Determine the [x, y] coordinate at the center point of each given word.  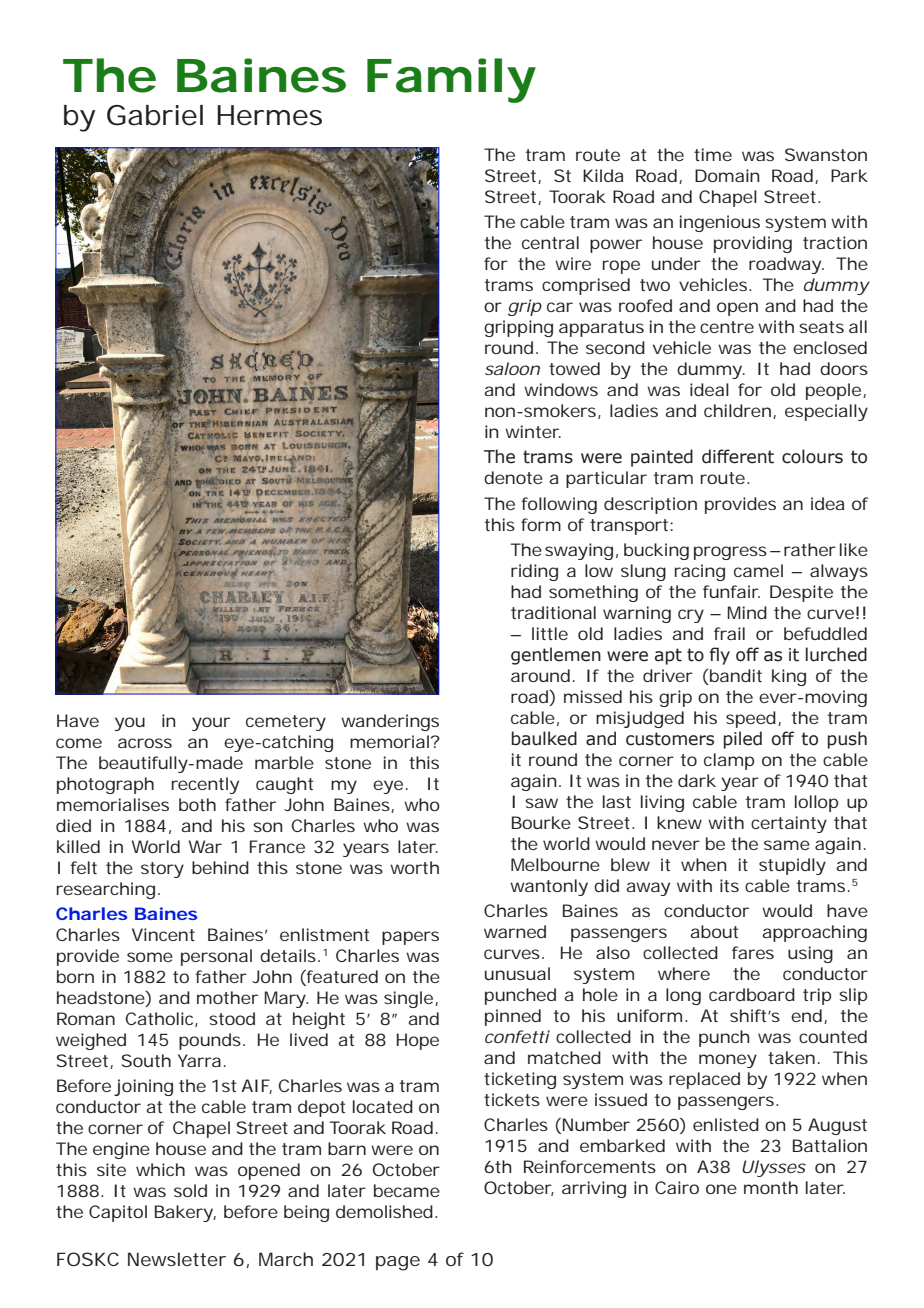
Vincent [163, 934]
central [550, 242]
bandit [735, 677]
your [211, 724]
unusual [517, 973]
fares [753, 952]
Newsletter [177, 1259]
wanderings [390, 722]
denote [513, 477]
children [737, 410]
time [713, 154]
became [407, 1190]
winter [533, 431]
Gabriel [155, 115]
